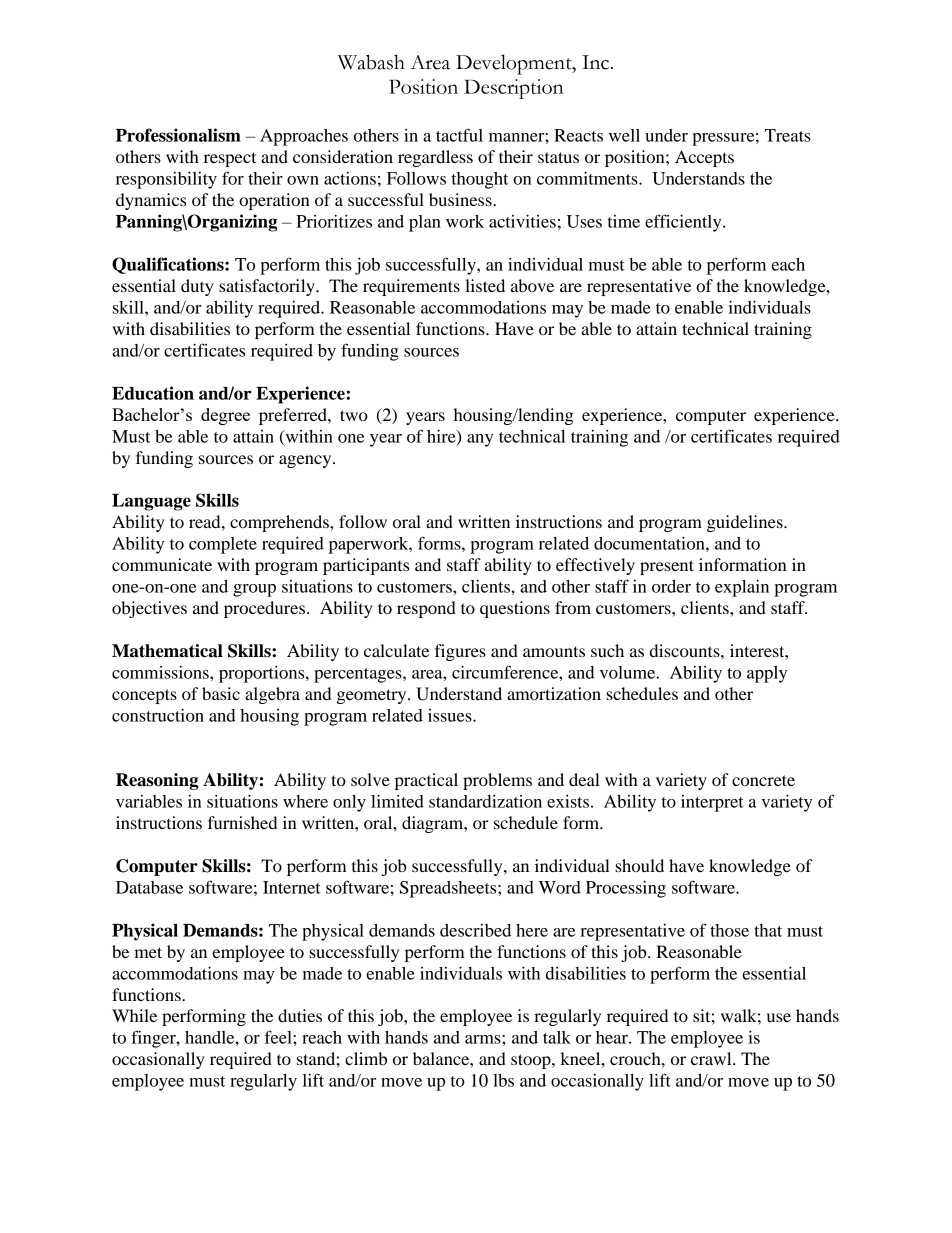  Describe the element at coordinates (279, 1037) in the image. I see `feel` at that location.
